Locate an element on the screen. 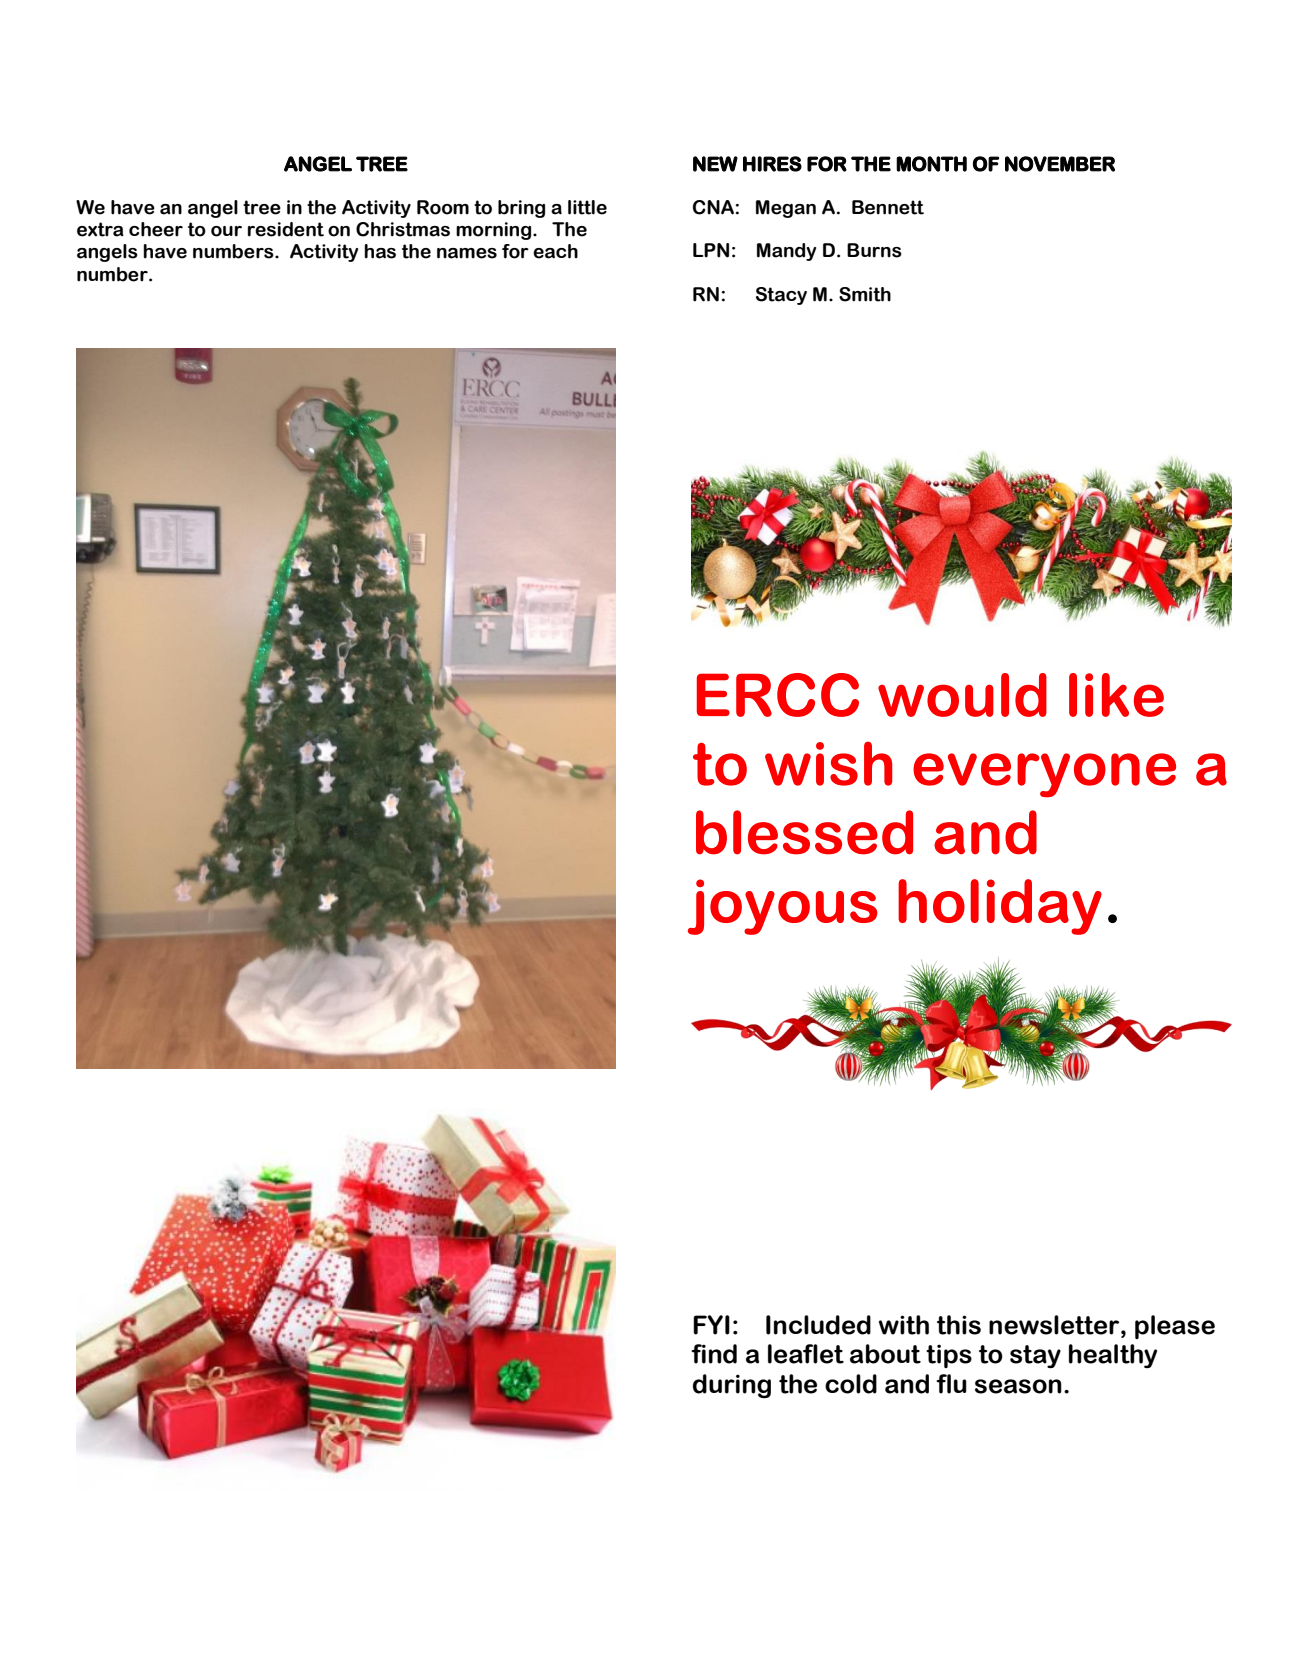  like is located at coordinates (1116, 695).
